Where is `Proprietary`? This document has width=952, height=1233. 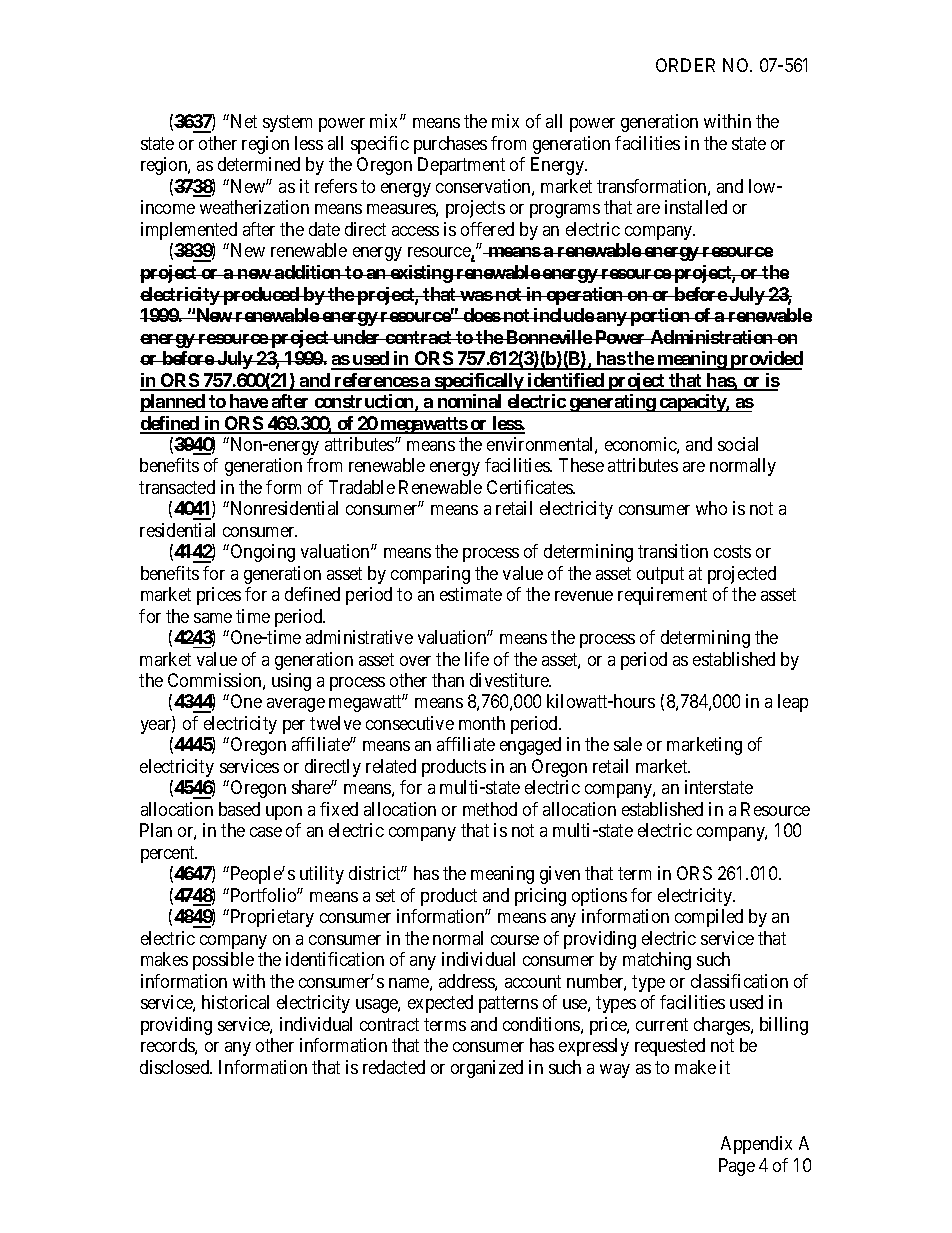 Proprietary is located at coordinates (271, 918).
